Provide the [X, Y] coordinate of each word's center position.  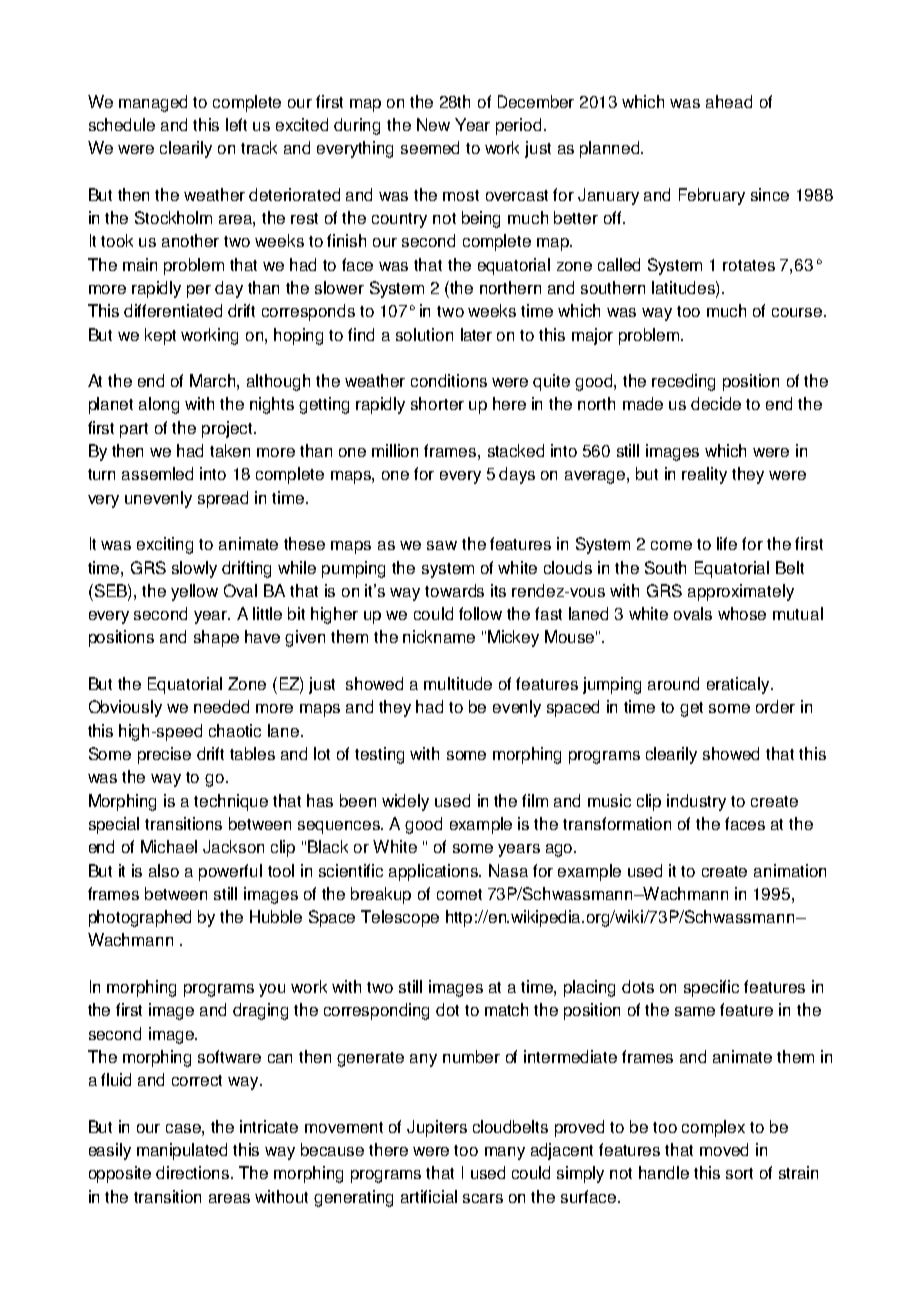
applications [435, 872]
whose [742, 613]
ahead [729, 101]
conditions [449, 380]
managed [153, 103]
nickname [439, 636]
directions [194, 1172]
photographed [140, 918]
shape [216, 638]
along [159, 405]
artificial [429, 1196]
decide [716, 403]
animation [790, 870]
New [433, 124]
